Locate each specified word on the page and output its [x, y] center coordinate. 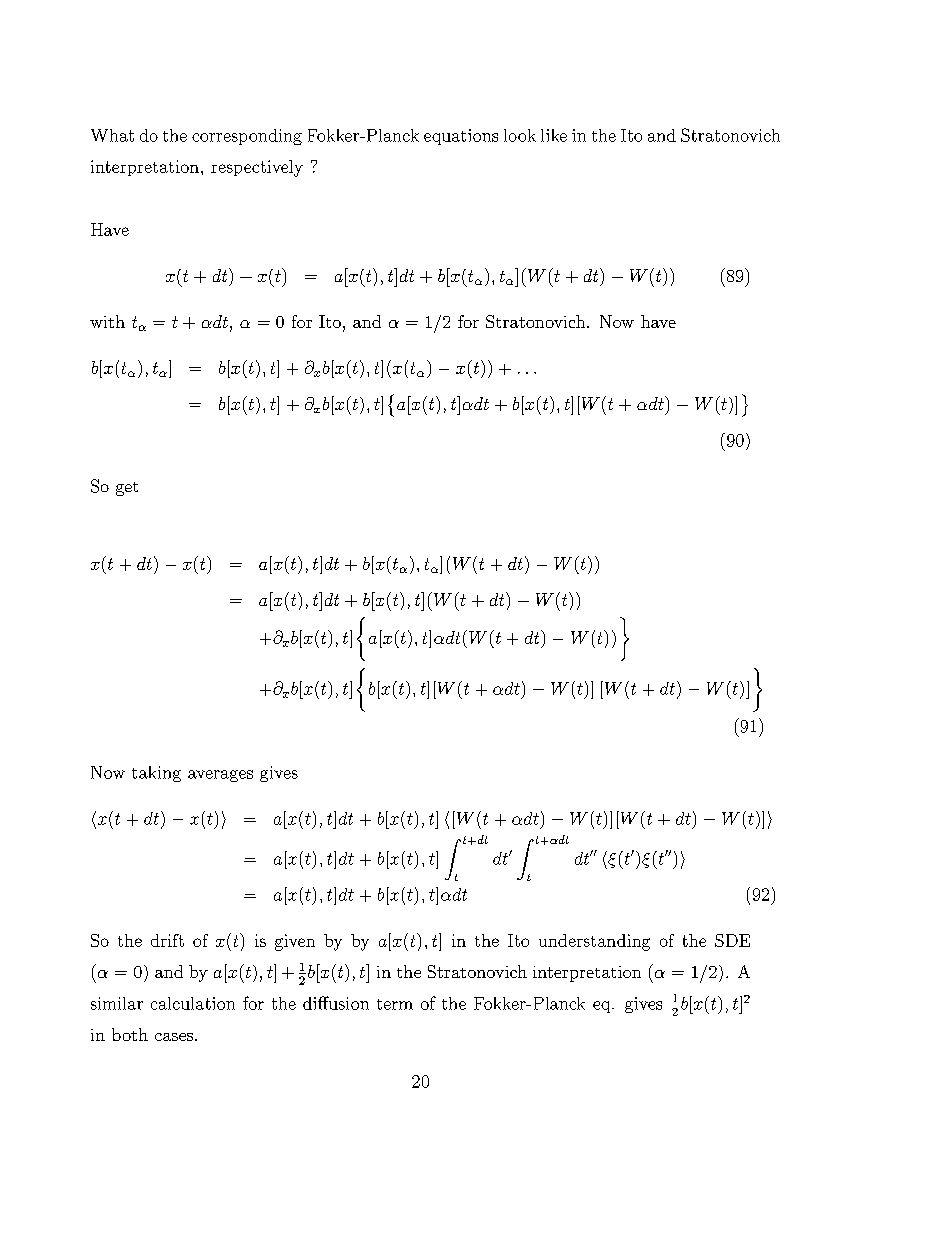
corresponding [247, 137]
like [554, 135]
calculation [193, 1003]
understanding [594, 942]
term [395, 1004]
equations [461, 137]
